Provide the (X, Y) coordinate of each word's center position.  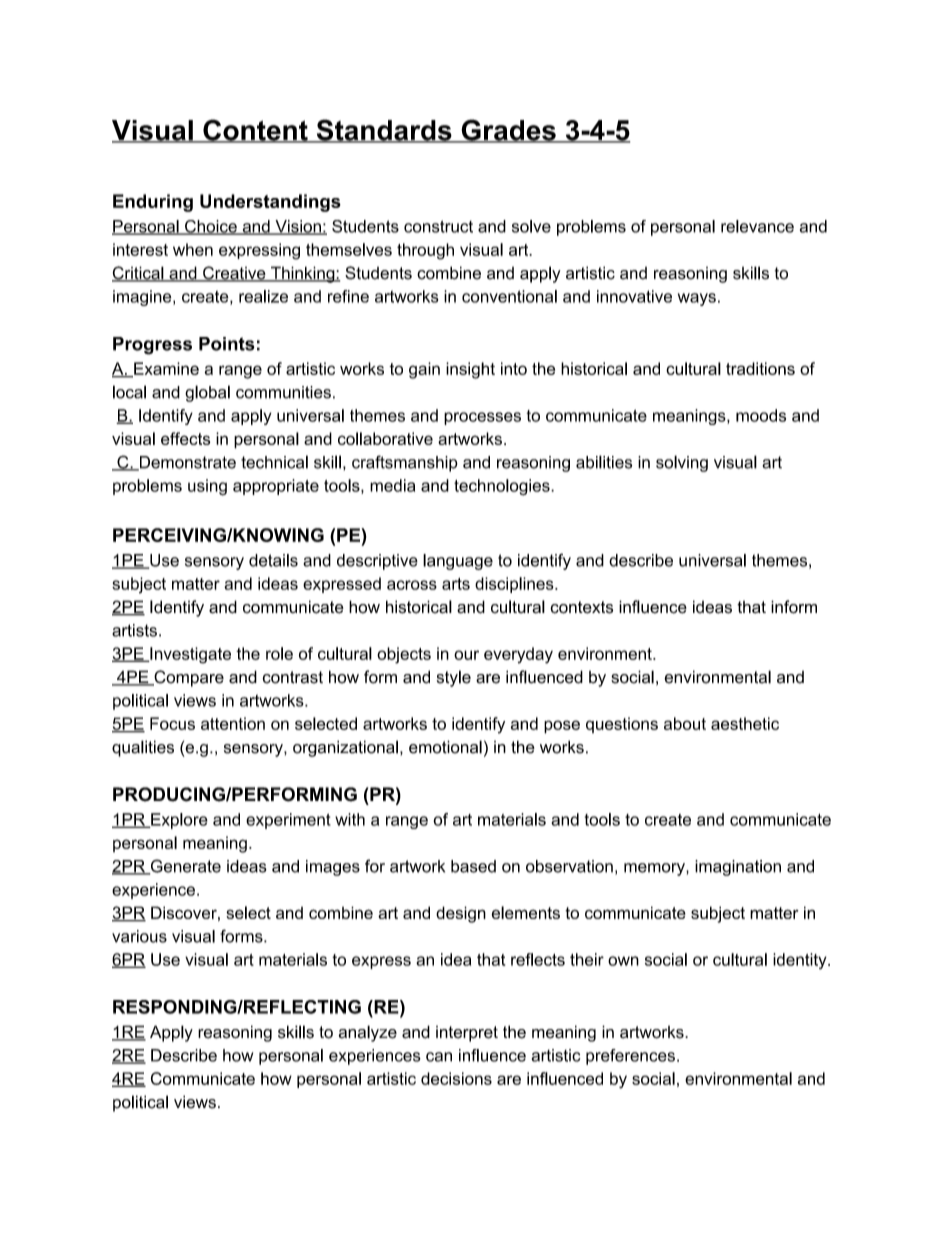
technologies (503, 487)
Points (227, 344)
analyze (368, 1033)
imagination (738, 868)
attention (233, 723)
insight (470, 370)
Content (255, 131)
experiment (288, 821)
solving (682, 463)
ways (697, 299)
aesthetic (745, 723)
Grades (508, 131)
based (473, 866)
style (454, 678)
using (207, 487)
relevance (757, 226)
